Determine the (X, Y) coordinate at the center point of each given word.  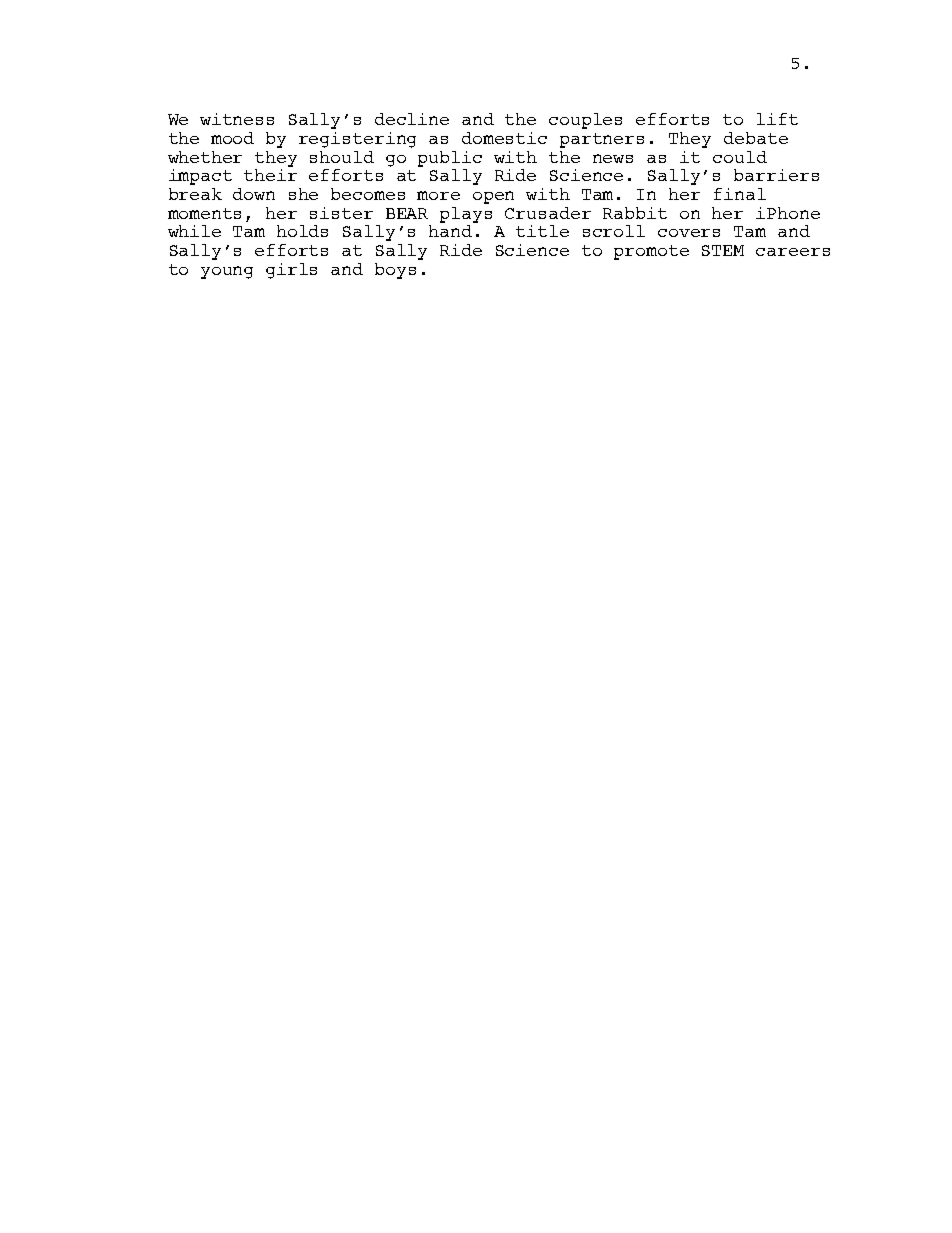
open (493, 197)
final (740, 194)
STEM (723, 250)
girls (291, 271)
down (254, 194)
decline (412, 119)
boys (395, 271)
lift (777, 119)
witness (237, 119)
